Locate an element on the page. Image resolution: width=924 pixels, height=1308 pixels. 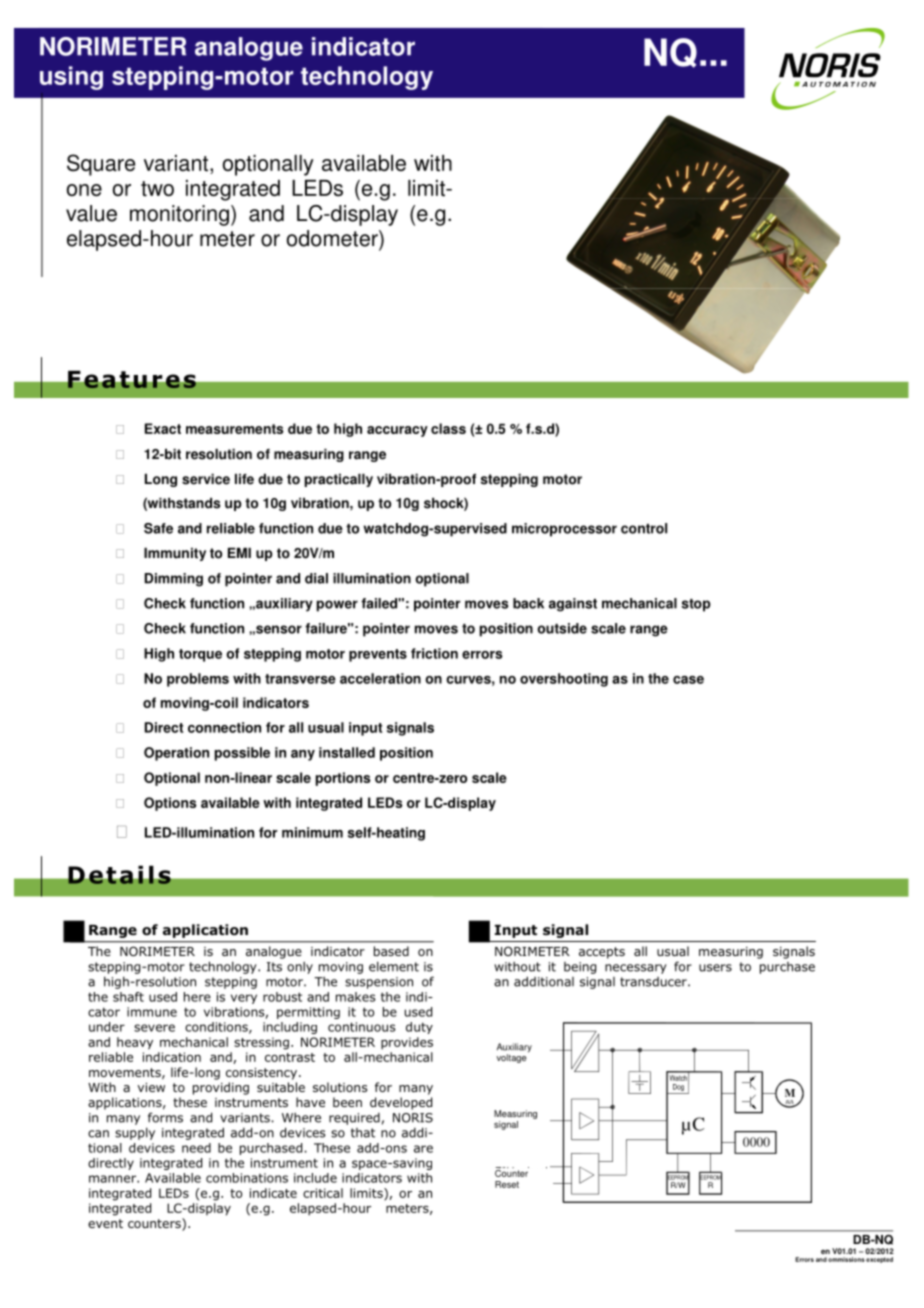
friction is located at coordinates (434, 653).
